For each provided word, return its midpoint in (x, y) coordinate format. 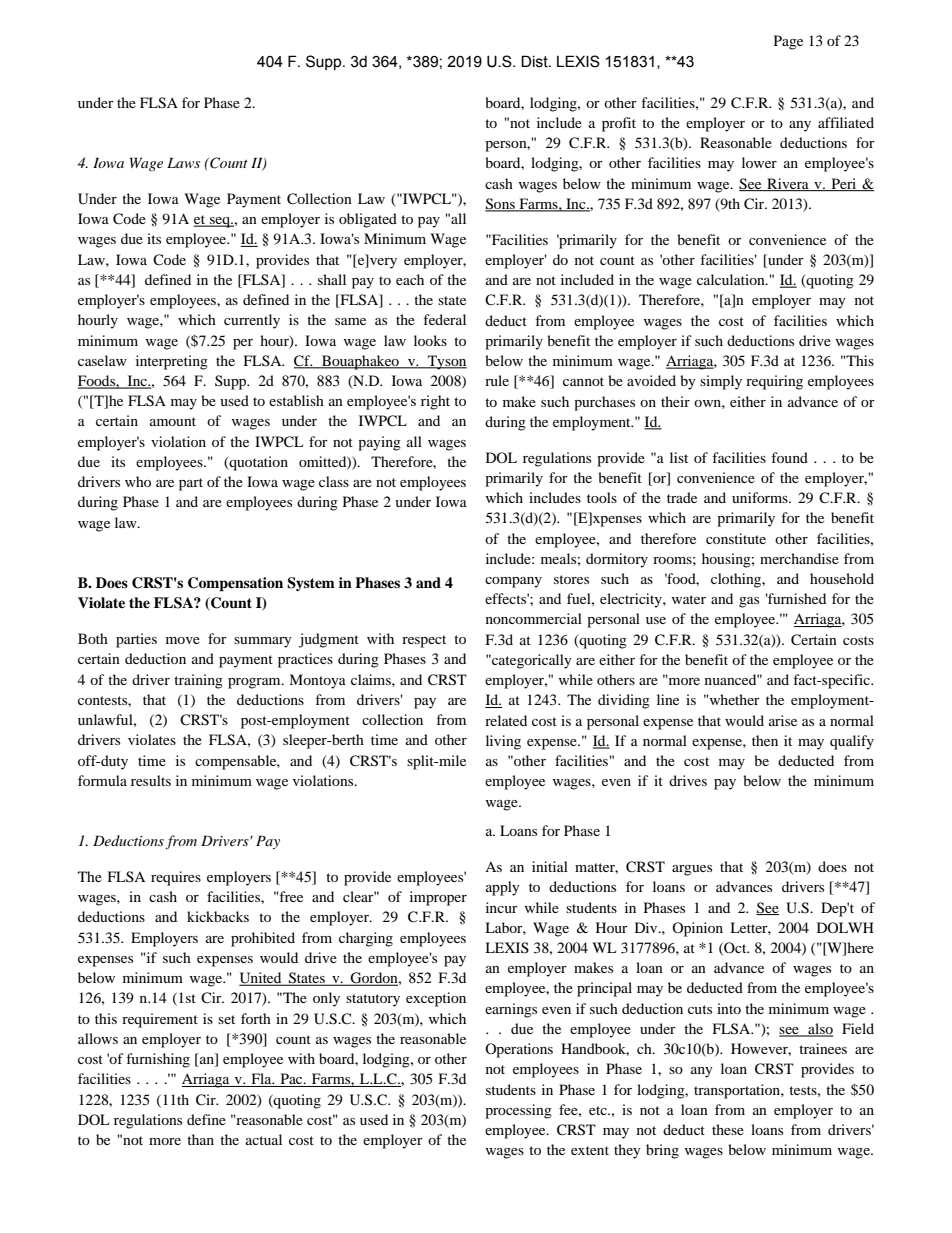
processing (518, 1111)
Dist (535, 61)
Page (788, 42)
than (200, 1139)
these (728, 1129)
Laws (183, 162)
